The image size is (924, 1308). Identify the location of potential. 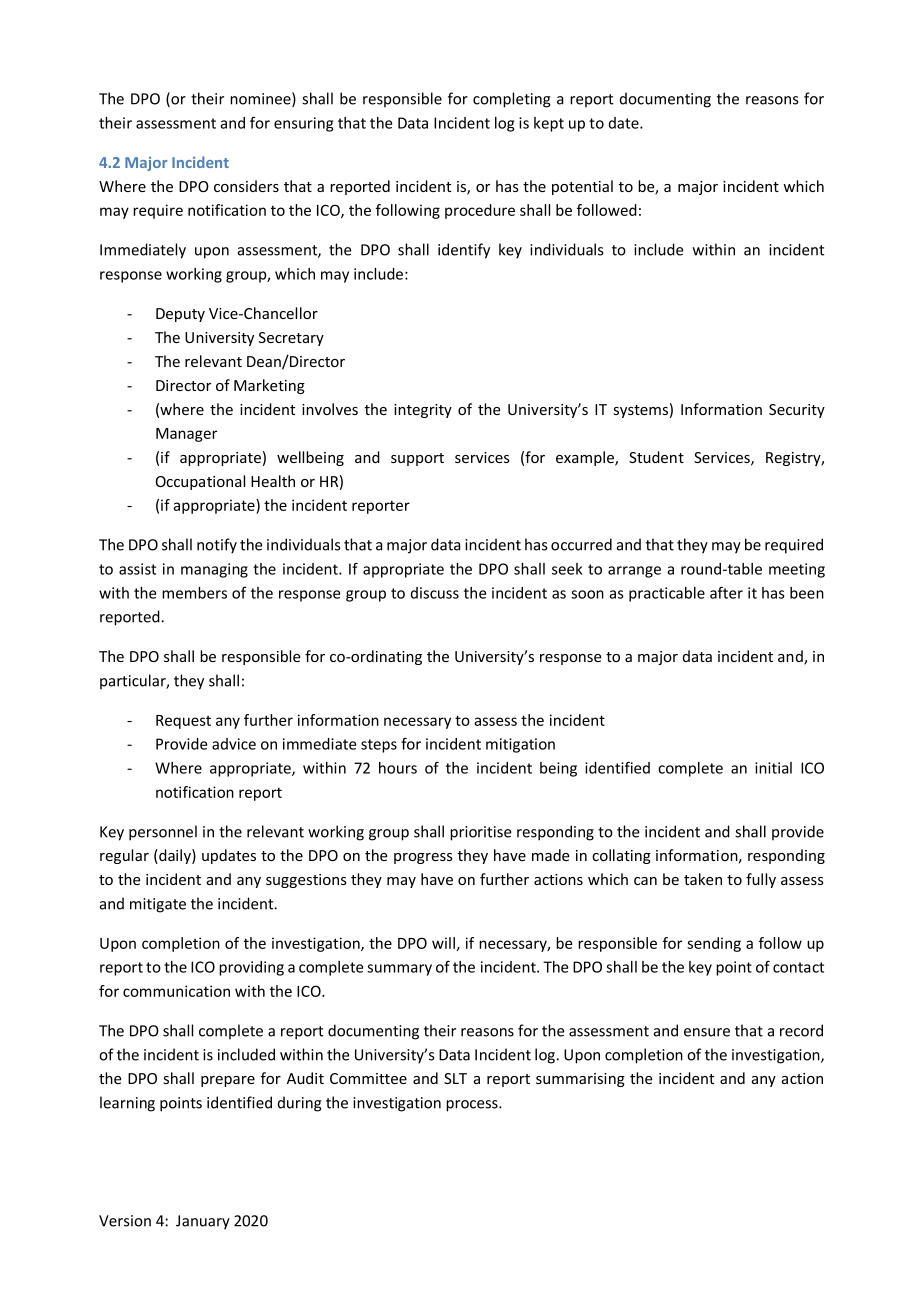
(582, 187).
